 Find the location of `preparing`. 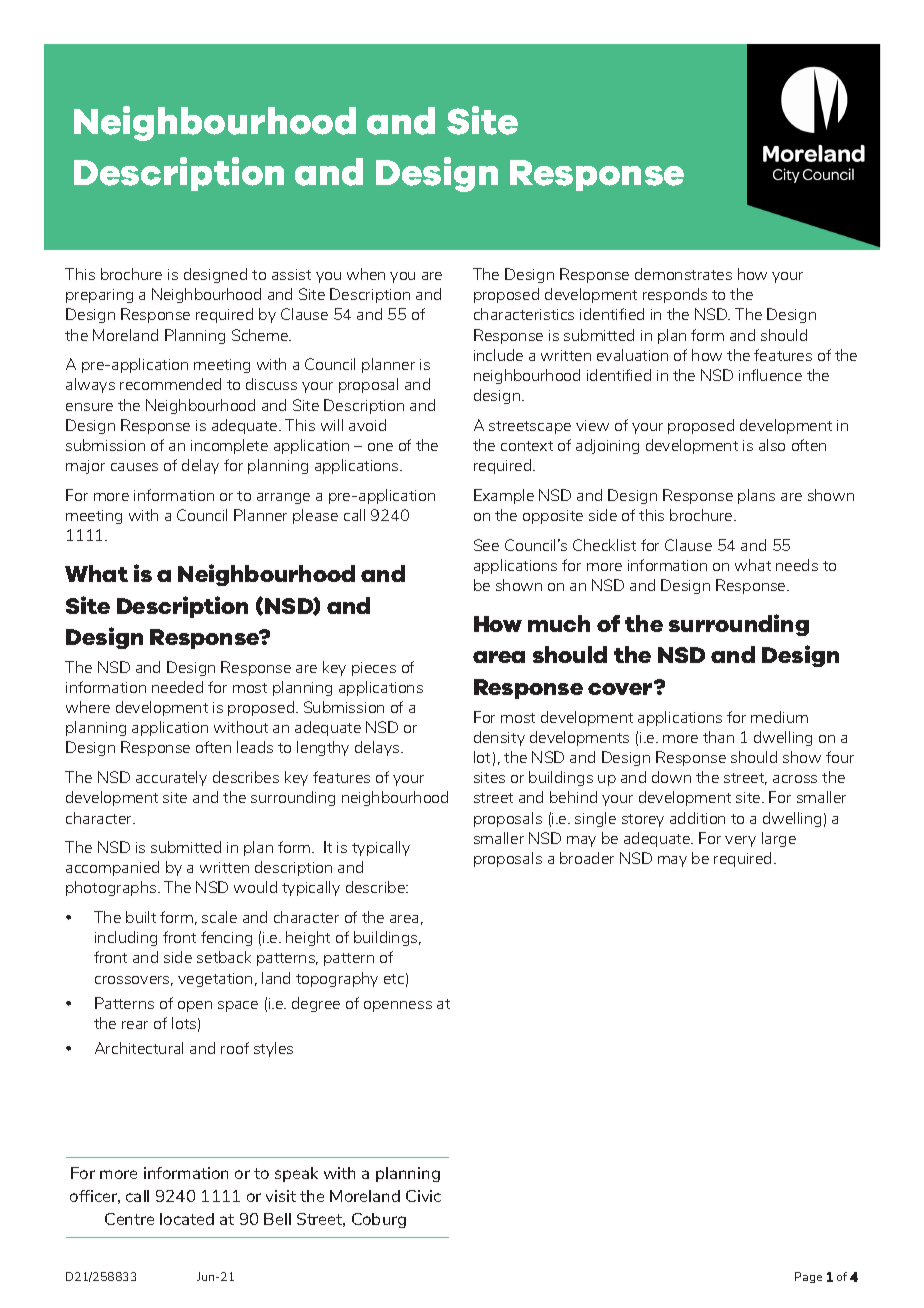

preparing is located at coordinates (99, 296).
